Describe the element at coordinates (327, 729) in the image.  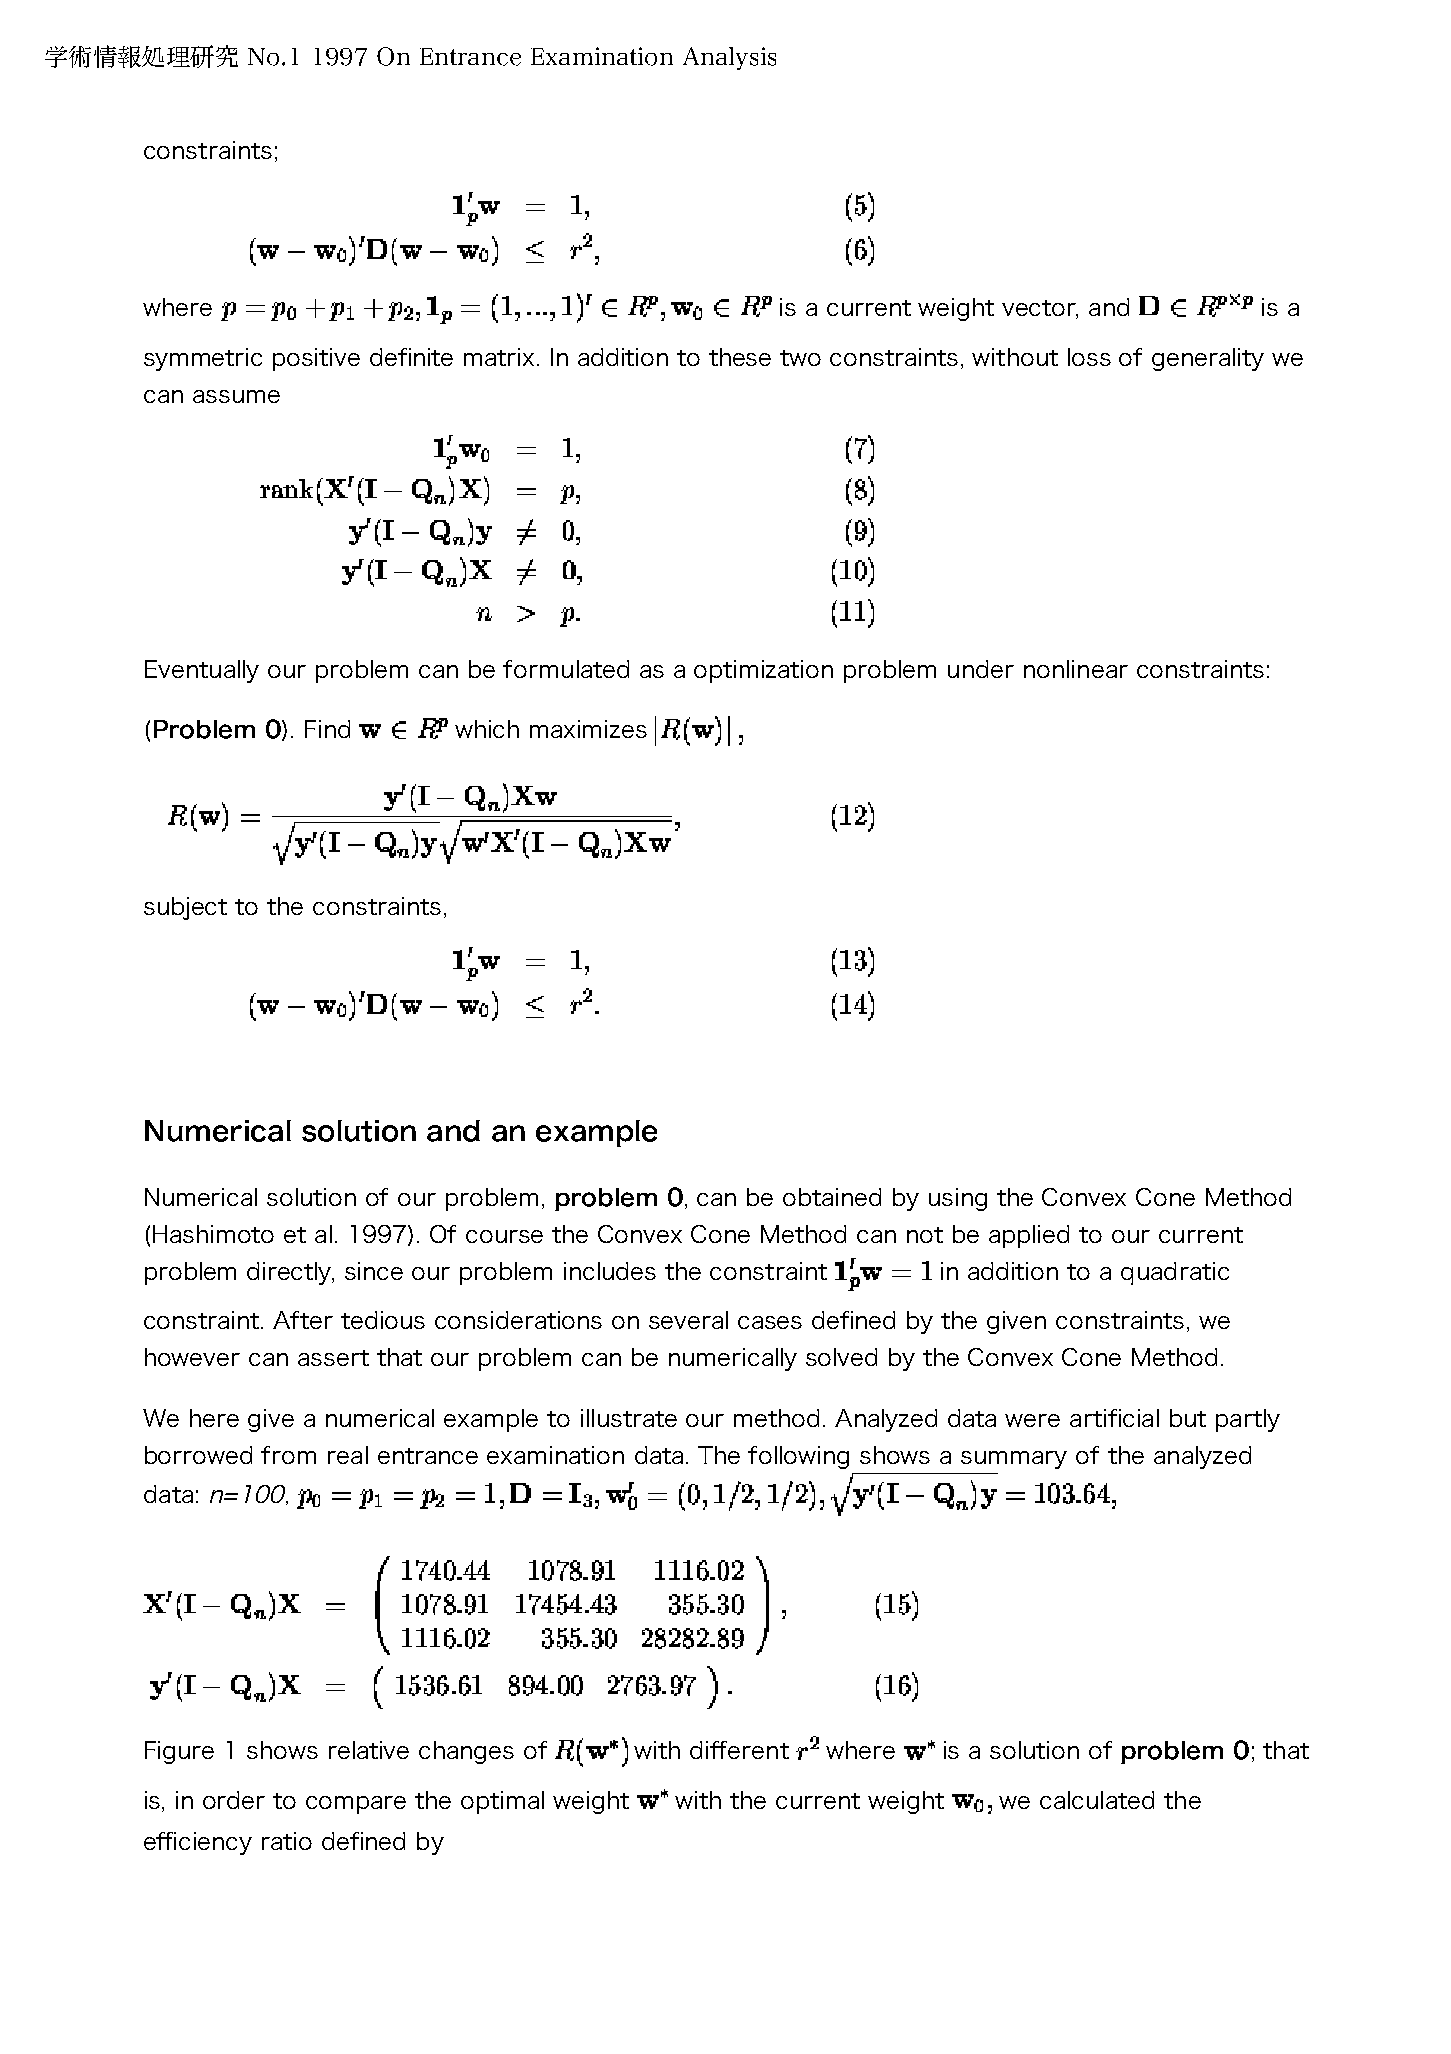
I see `Find` at that location.
